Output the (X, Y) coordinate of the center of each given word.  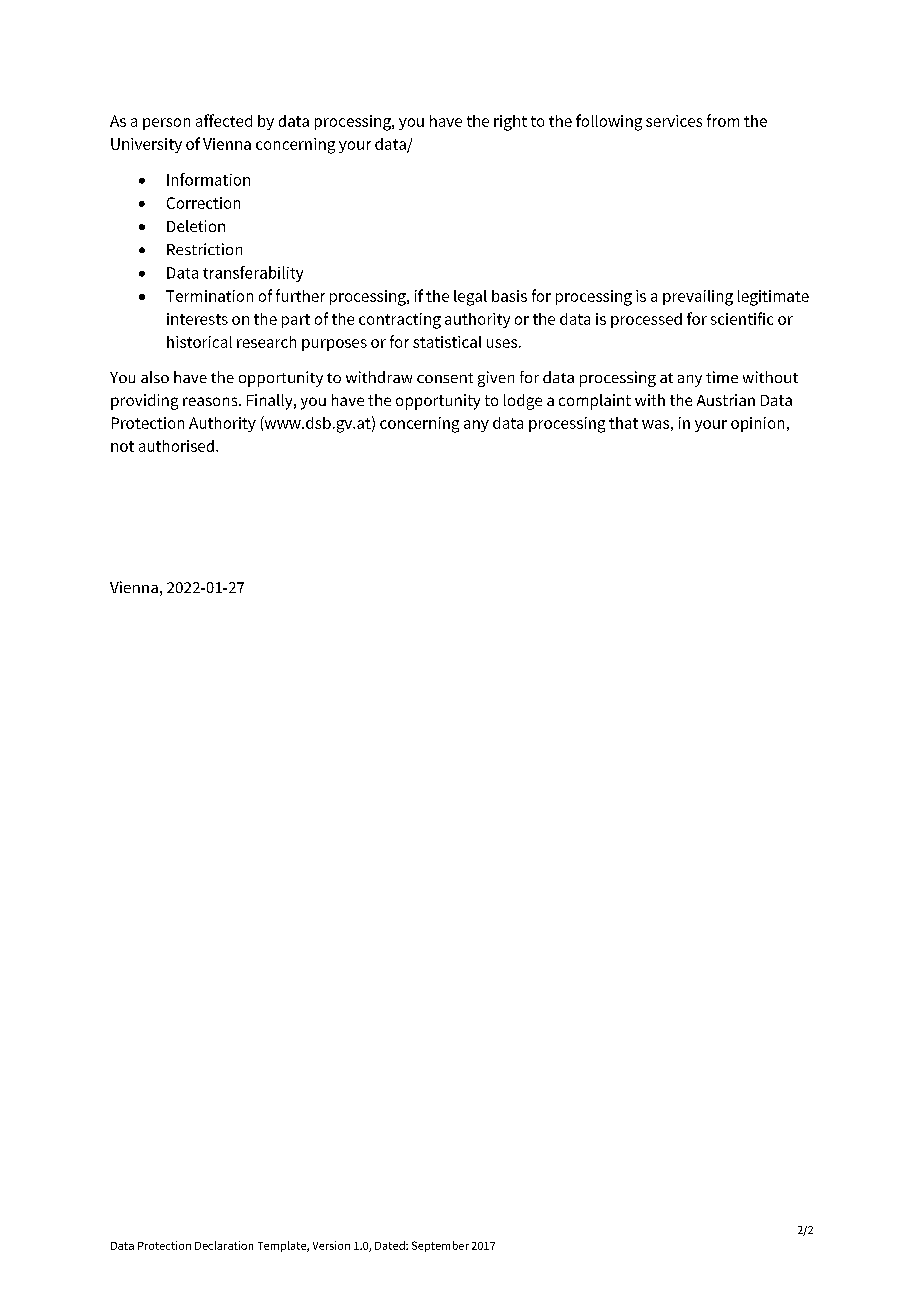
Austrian (726, 400)
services (674, 121)
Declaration (224, 1245)
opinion (757, 424)
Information (208, 179)
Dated (391, 1245)
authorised (176, 446)
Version (331, 1245)
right (510, 123)
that (623, 423)
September (440, 1246)
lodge (523, 402)
